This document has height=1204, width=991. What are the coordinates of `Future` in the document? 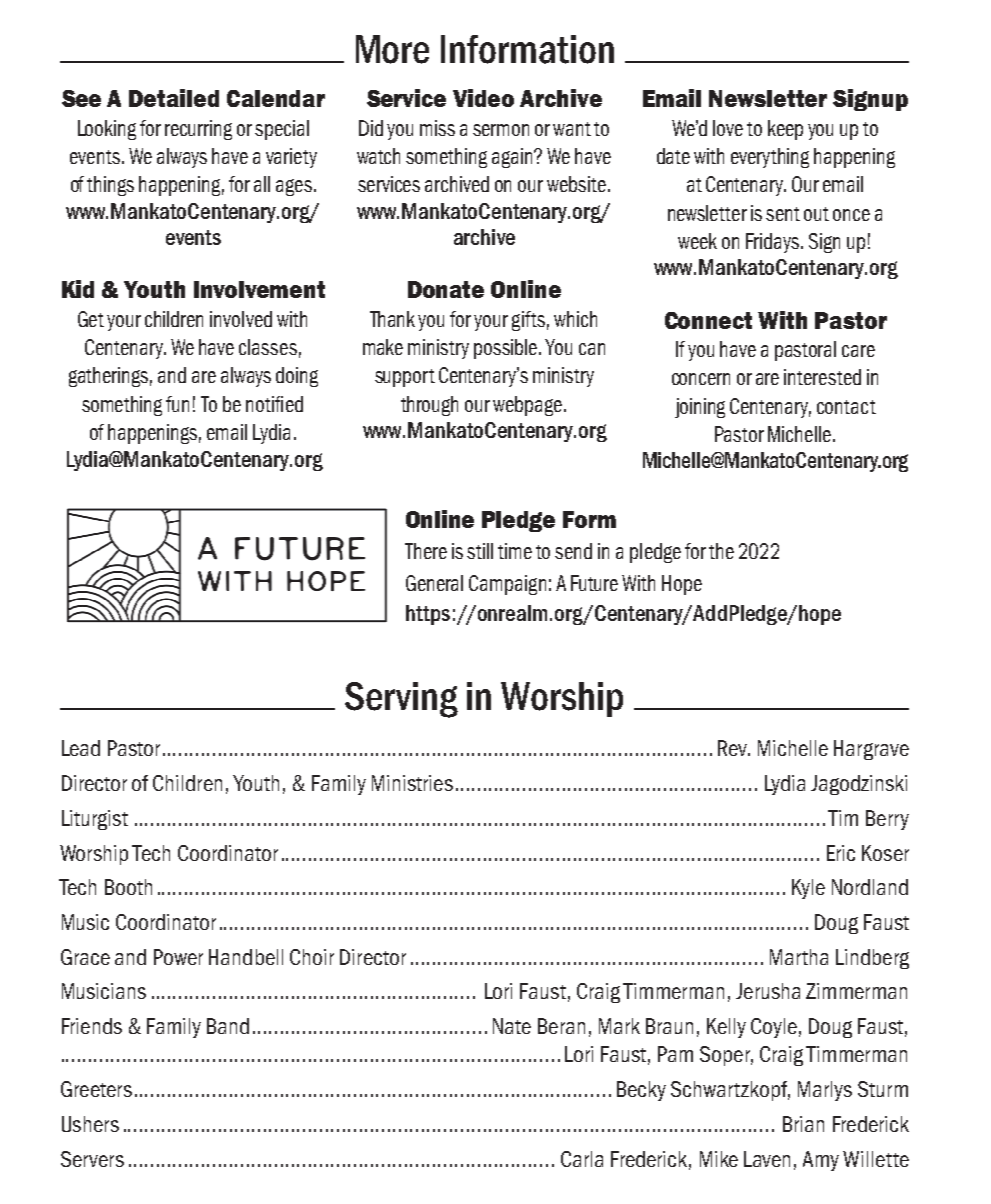 It's located at (594, 583).
